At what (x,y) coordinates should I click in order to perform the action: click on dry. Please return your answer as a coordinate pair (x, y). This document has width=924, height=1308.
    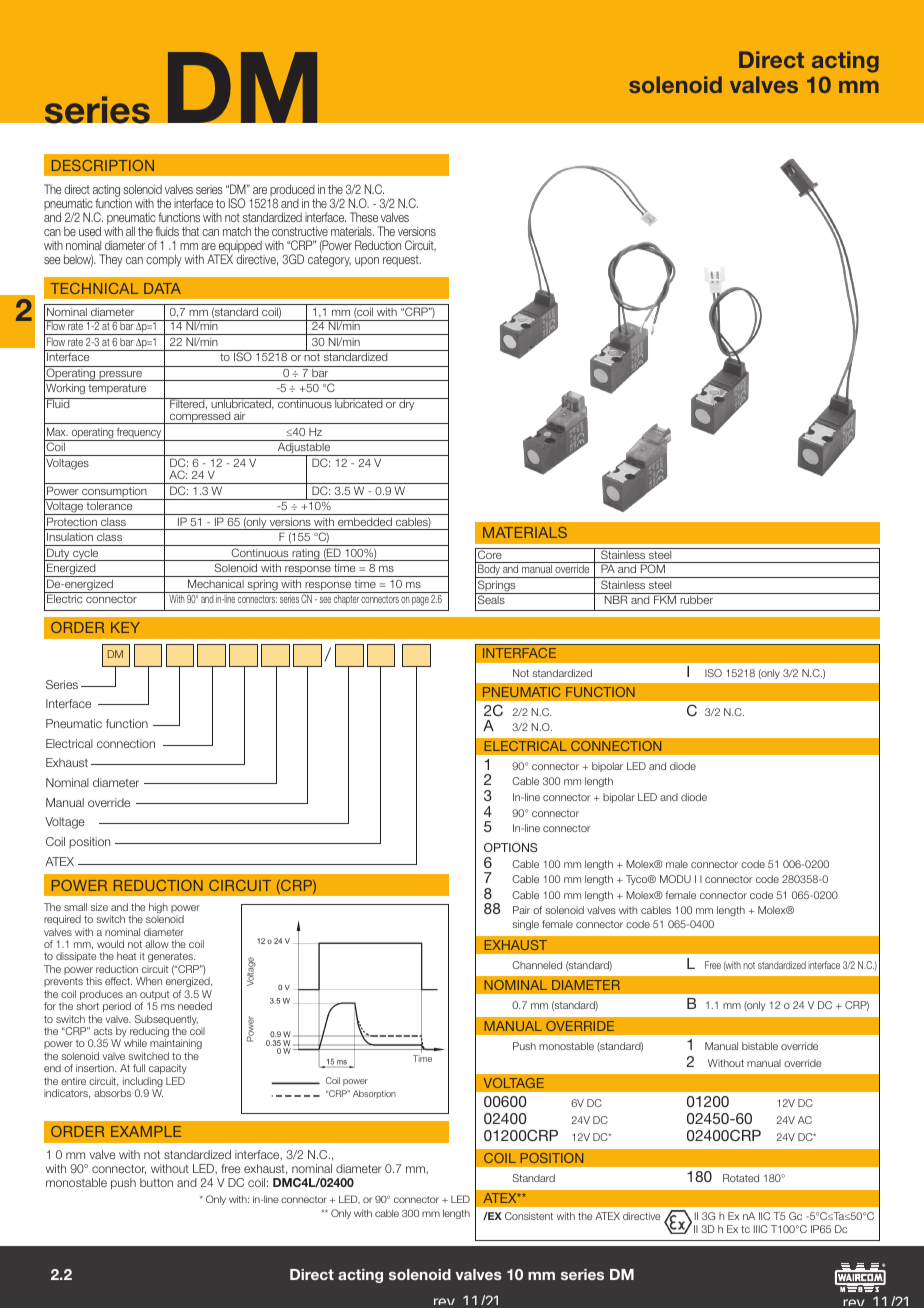
    Looking at the image, I should click on (407, 404).
